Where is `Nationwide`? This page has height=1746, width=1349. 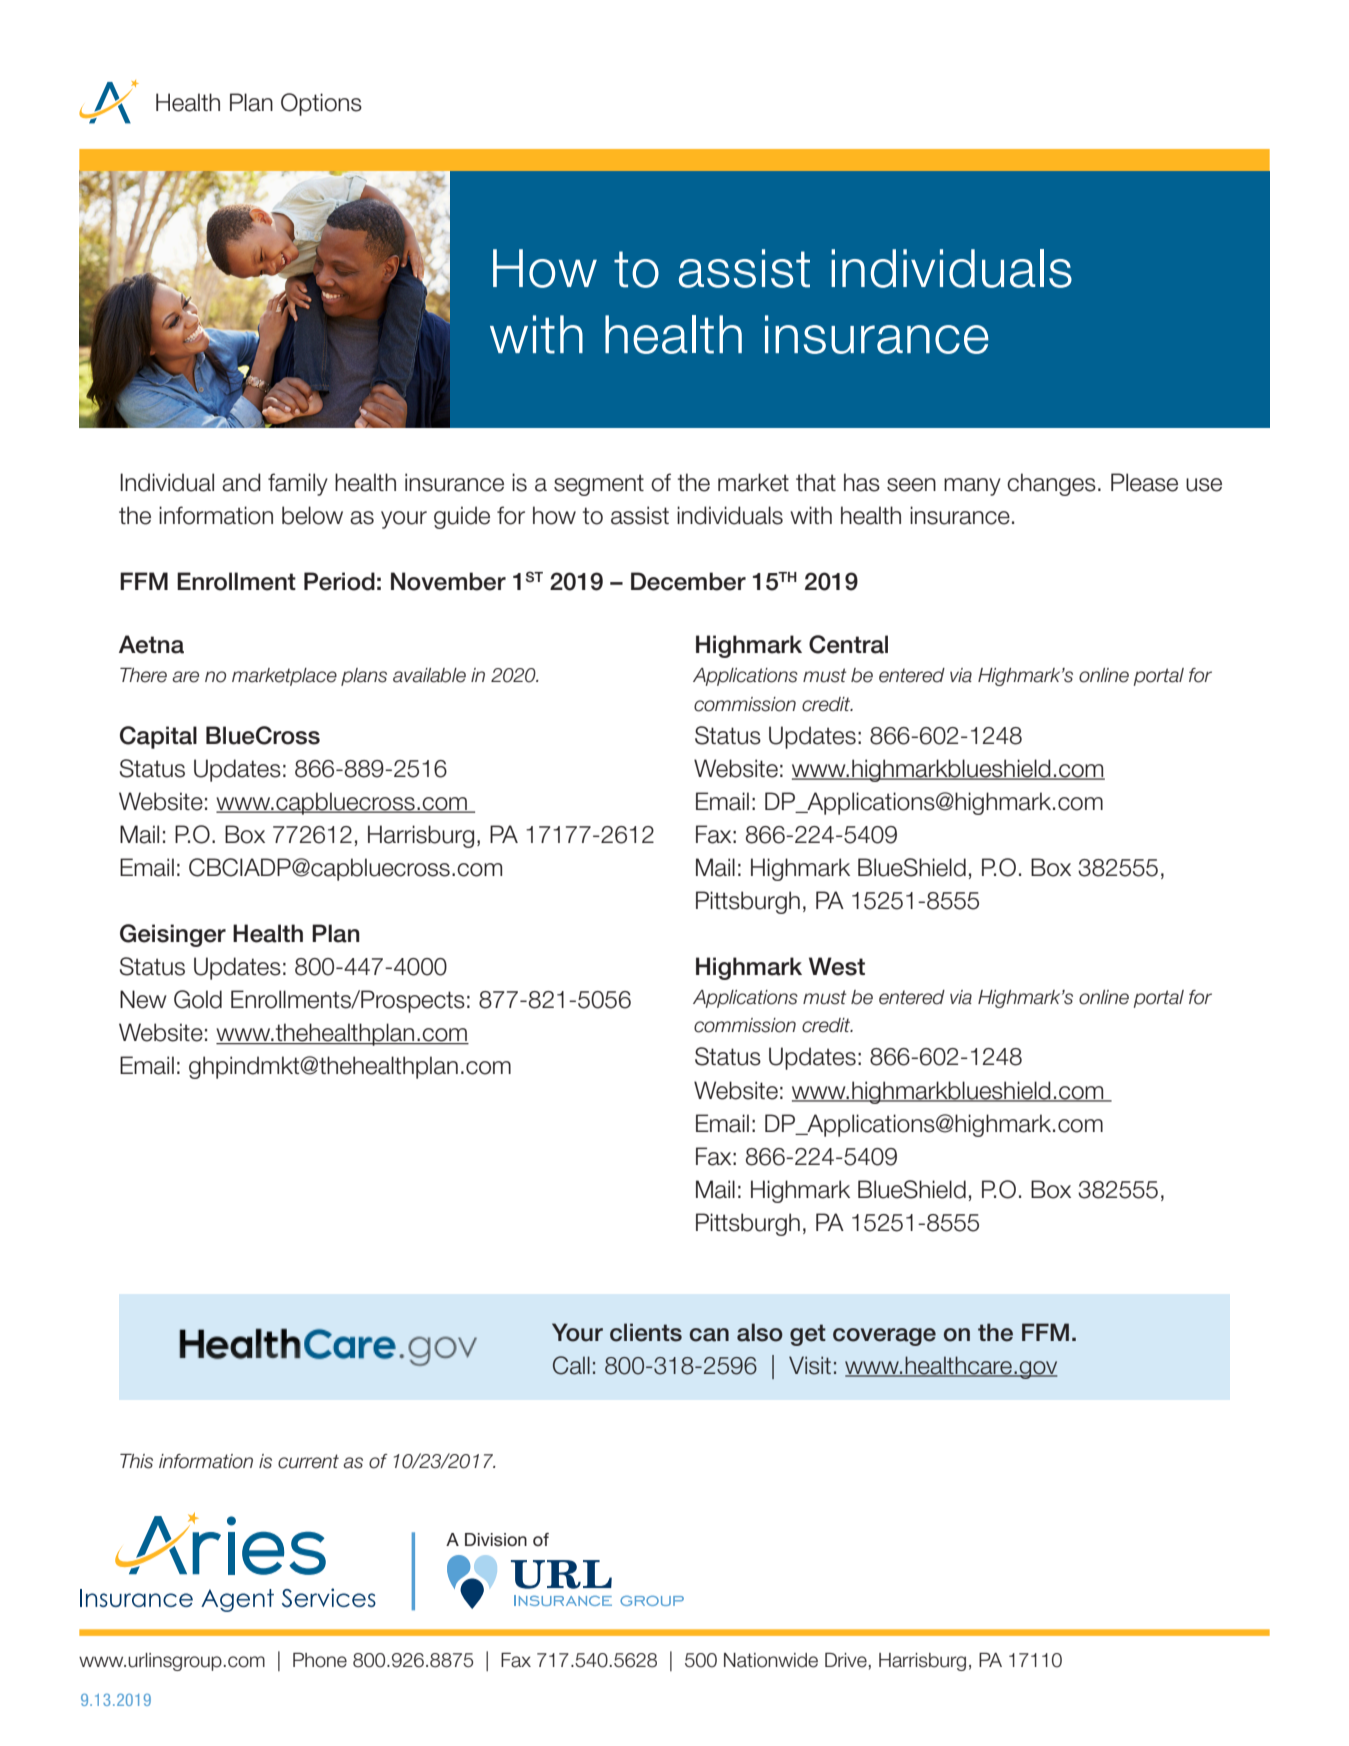
Nationwide is located at coordinates (771, 1660).
